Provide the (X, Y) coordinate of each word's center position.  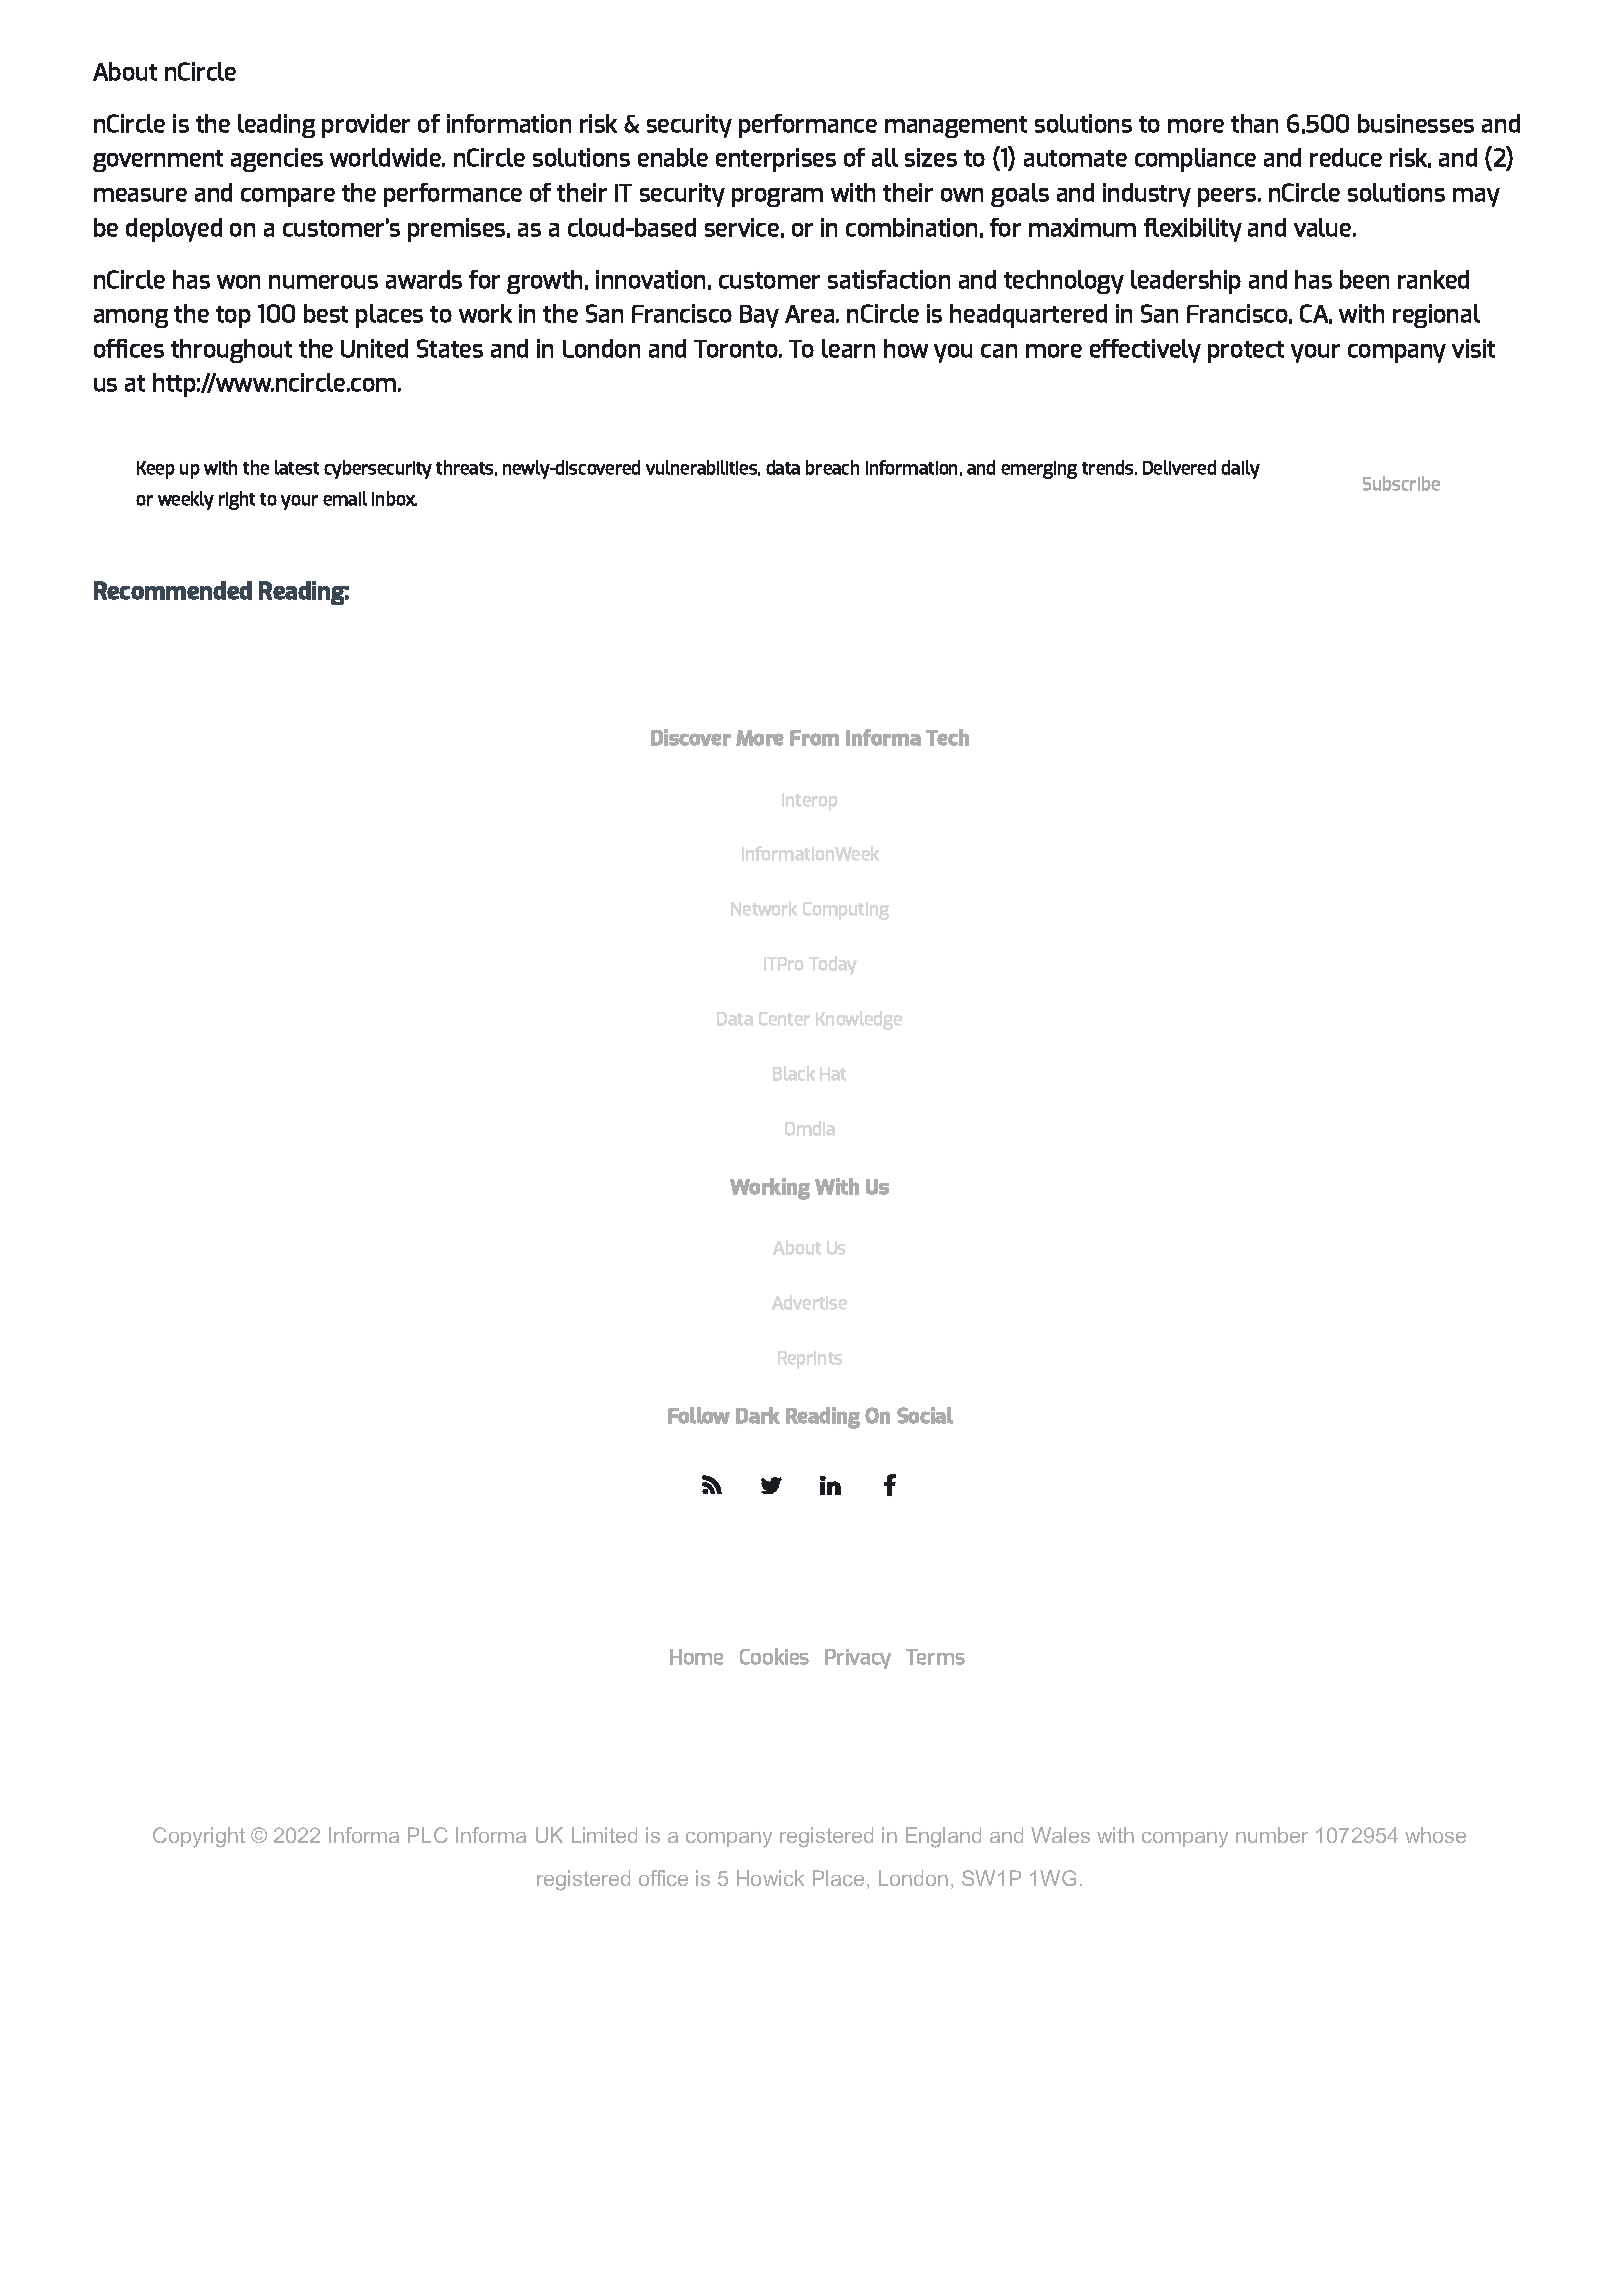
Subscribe (1401, 483)
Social (925, 1415)
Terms (935, 1657)
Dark (758, 1415)
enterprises (776, 160)
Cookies (774, 1656)
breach (832, 467)
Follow (699, 1415)
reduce (1346, 157)
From (814, 738)
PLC (428, 1835)
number (1272, 1835)
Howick (770, 1878)
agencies (277, 160)
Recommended (173, 590)
